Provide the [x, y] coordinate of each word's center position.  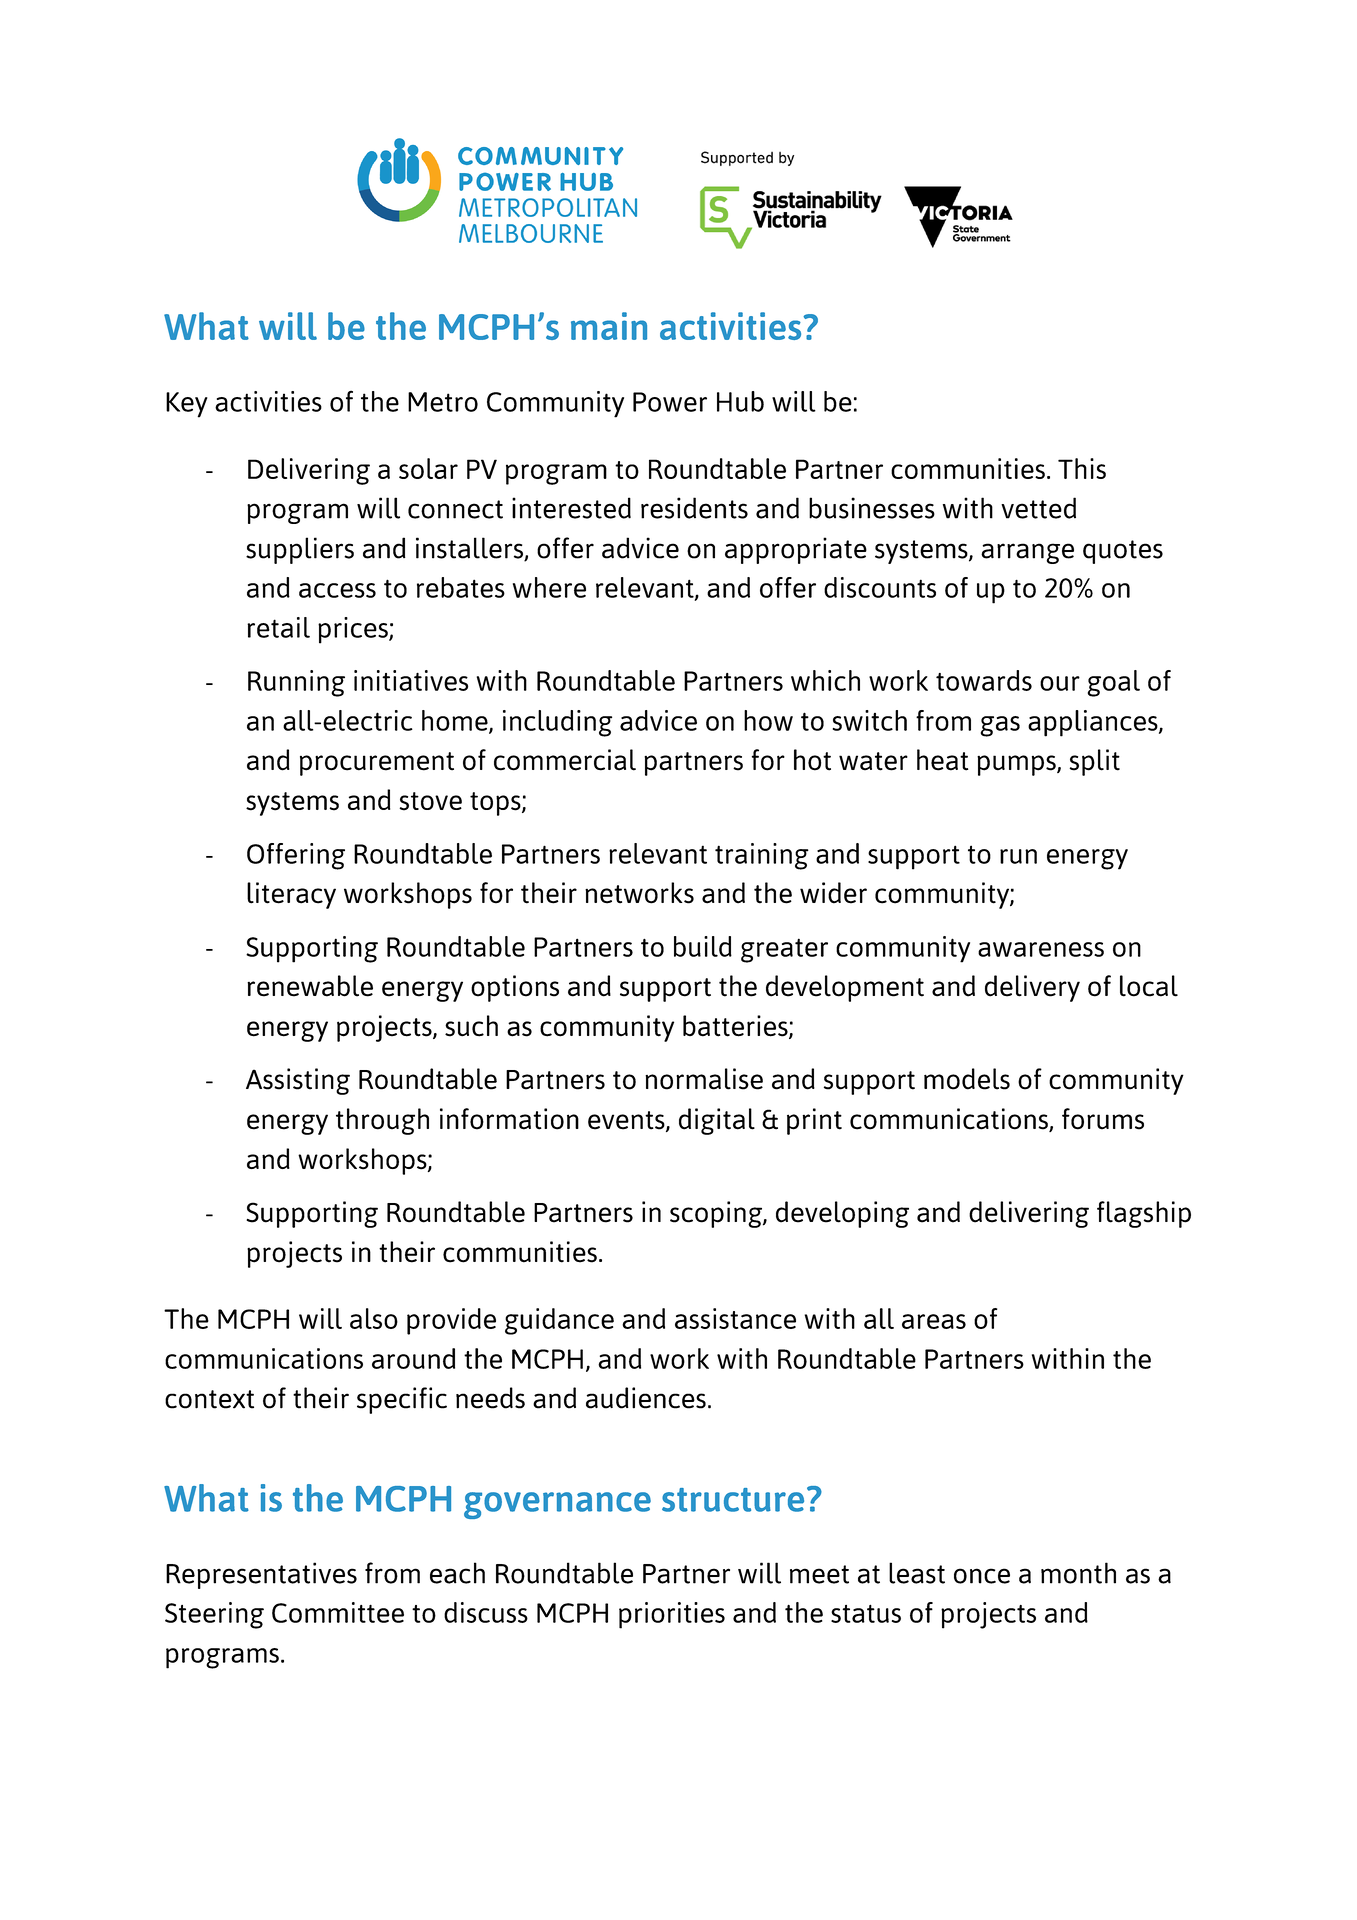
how [768, 720]
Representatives [261, 1575]
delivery [1032, 988]
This [1082, 468]
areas [934, 1321]
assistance [735, 1318]
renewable [310, 986]
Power [670, 402]
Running [296, 683]
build [703, 946]
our [1060, 683]
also [374, 1318]
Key [187, 405]
